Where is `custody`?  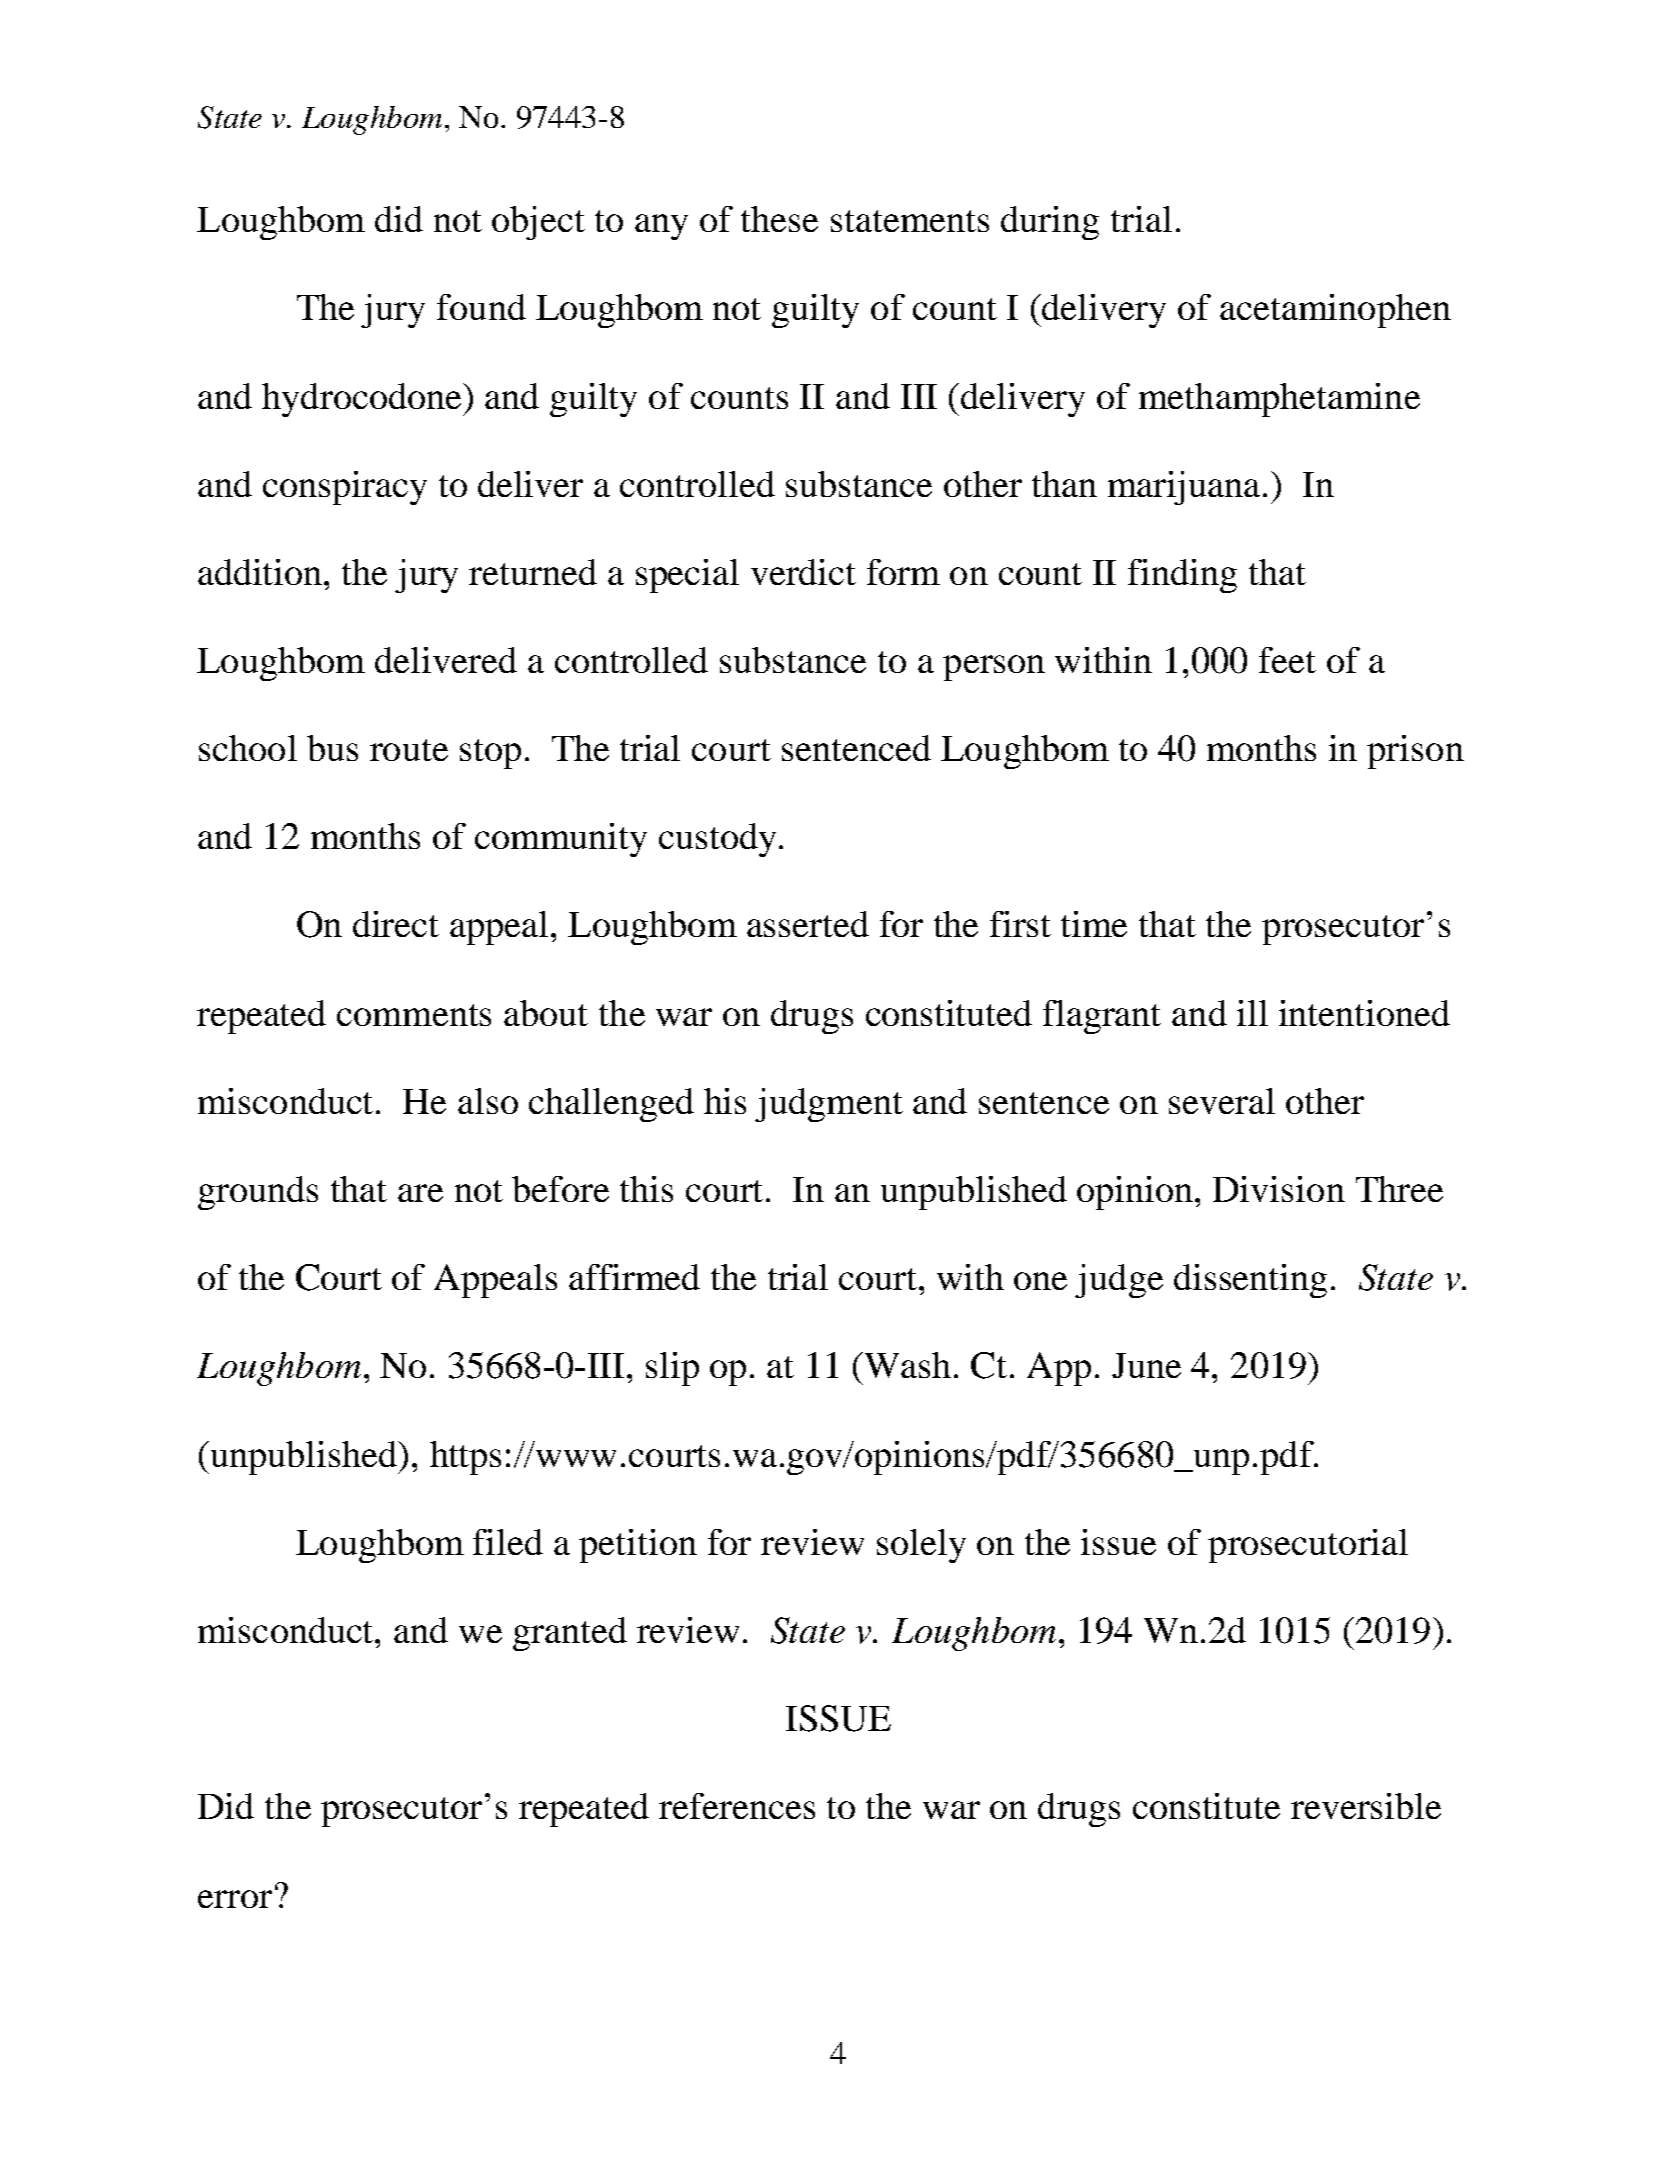 custody is located at coordinates (717, 840).
